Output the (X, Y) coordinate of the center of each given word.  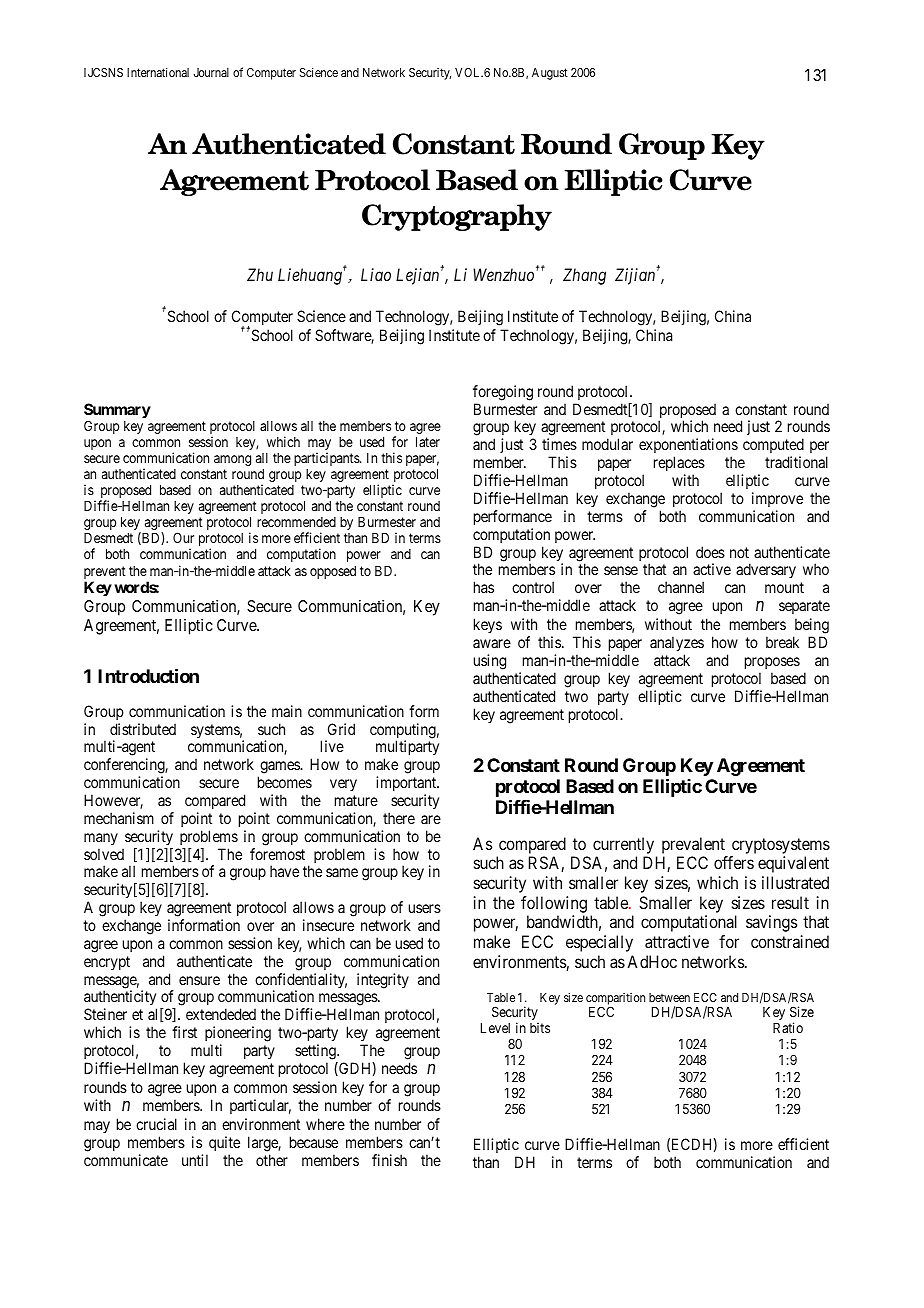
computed (773, 447)
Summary (117, 412)
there (399, 818)
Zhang (584, 276)
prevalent (693, 845)
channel (681, 587)
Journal (211, 72)
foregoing (503, 393)
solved (104, 854)
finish (389, 1160)
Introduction (148, 675)
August (550, 74)
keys (488, 625)
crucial (156, 1124)
